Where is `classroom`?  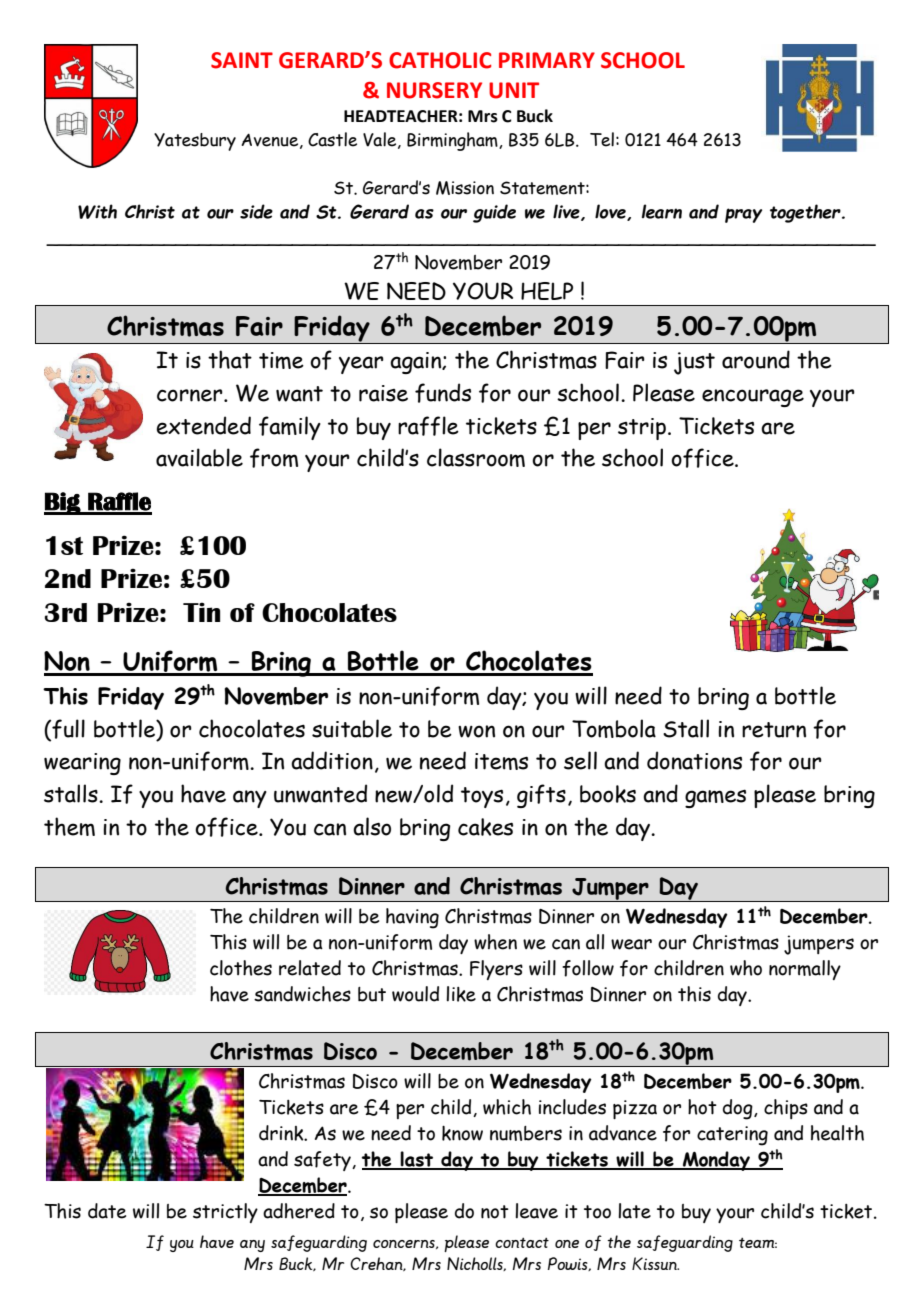
classroom is located at coordinates (476, 457).
